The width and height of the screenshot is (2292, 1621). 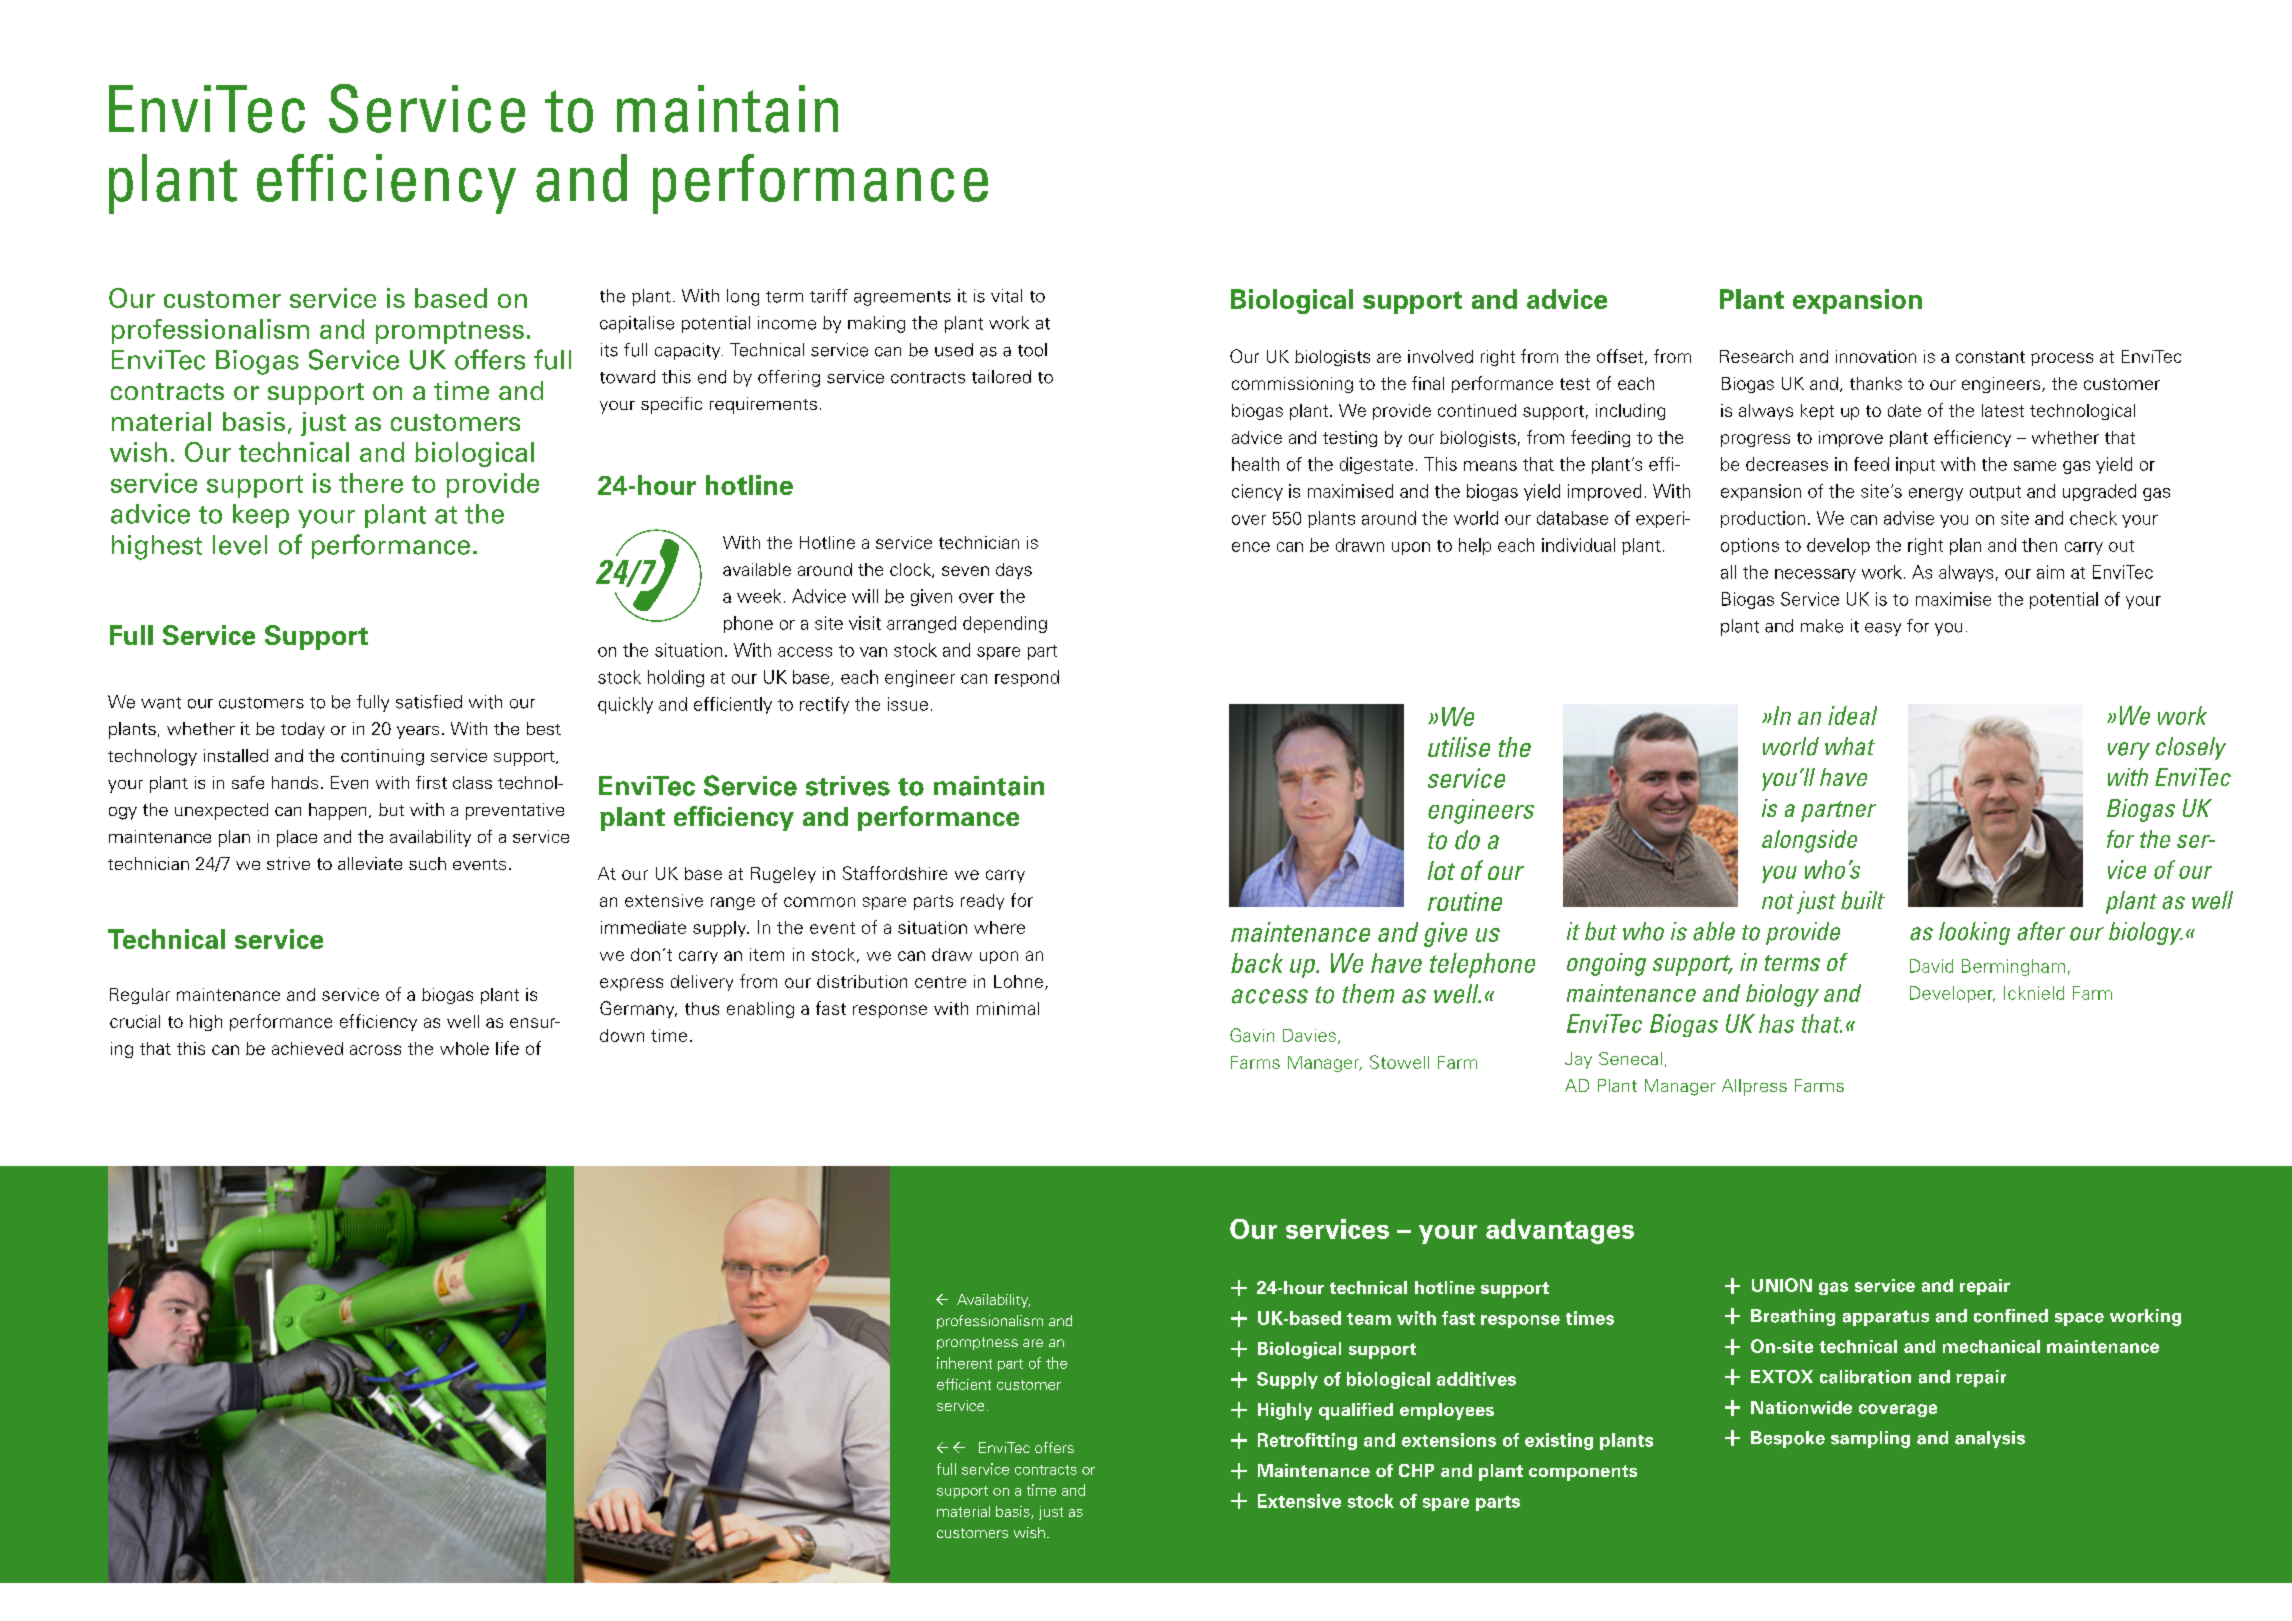 I want to click on depending, so click(x=1005, y=624).
